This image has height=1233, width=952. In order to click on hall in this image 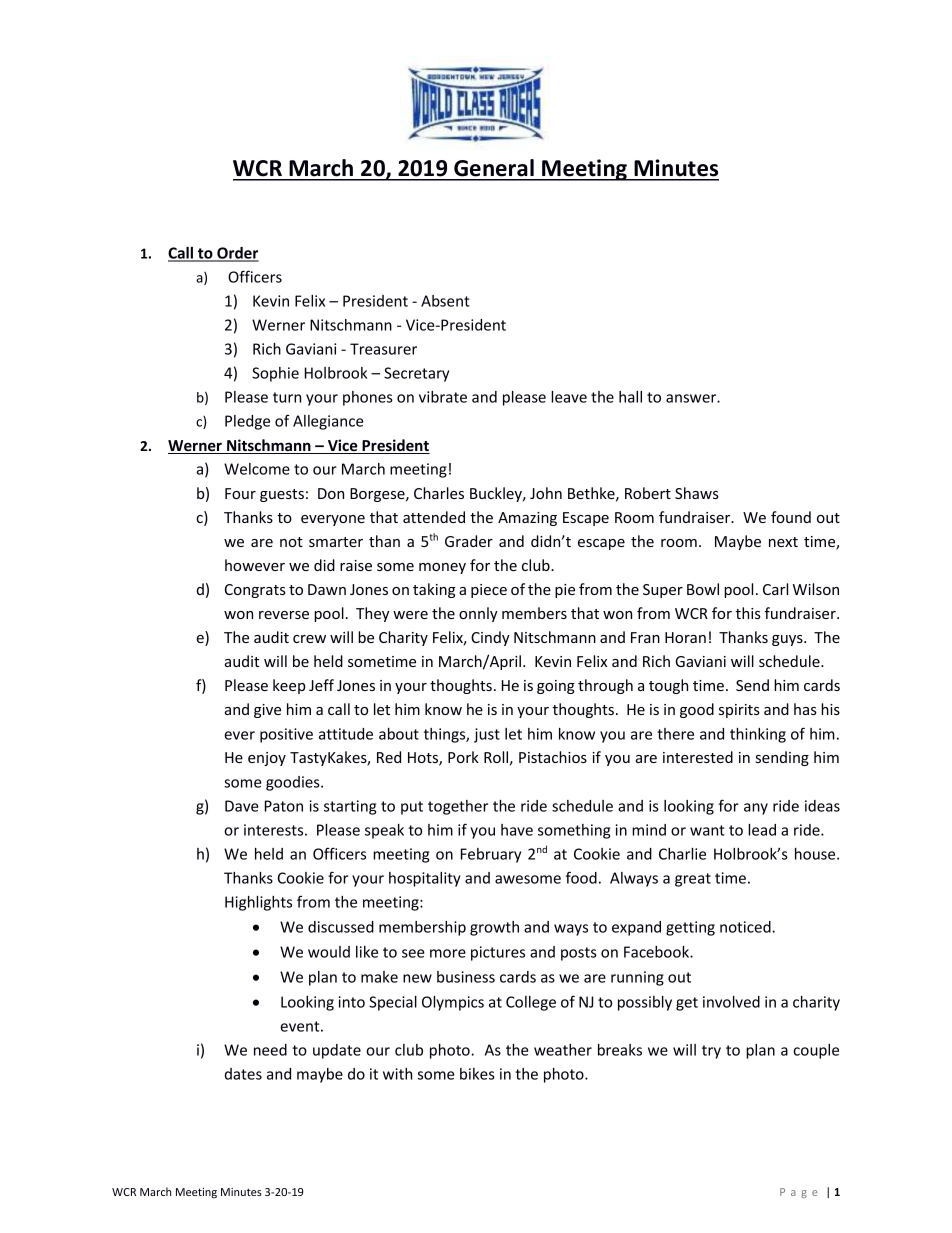, I will do `click(630, 397)`.
